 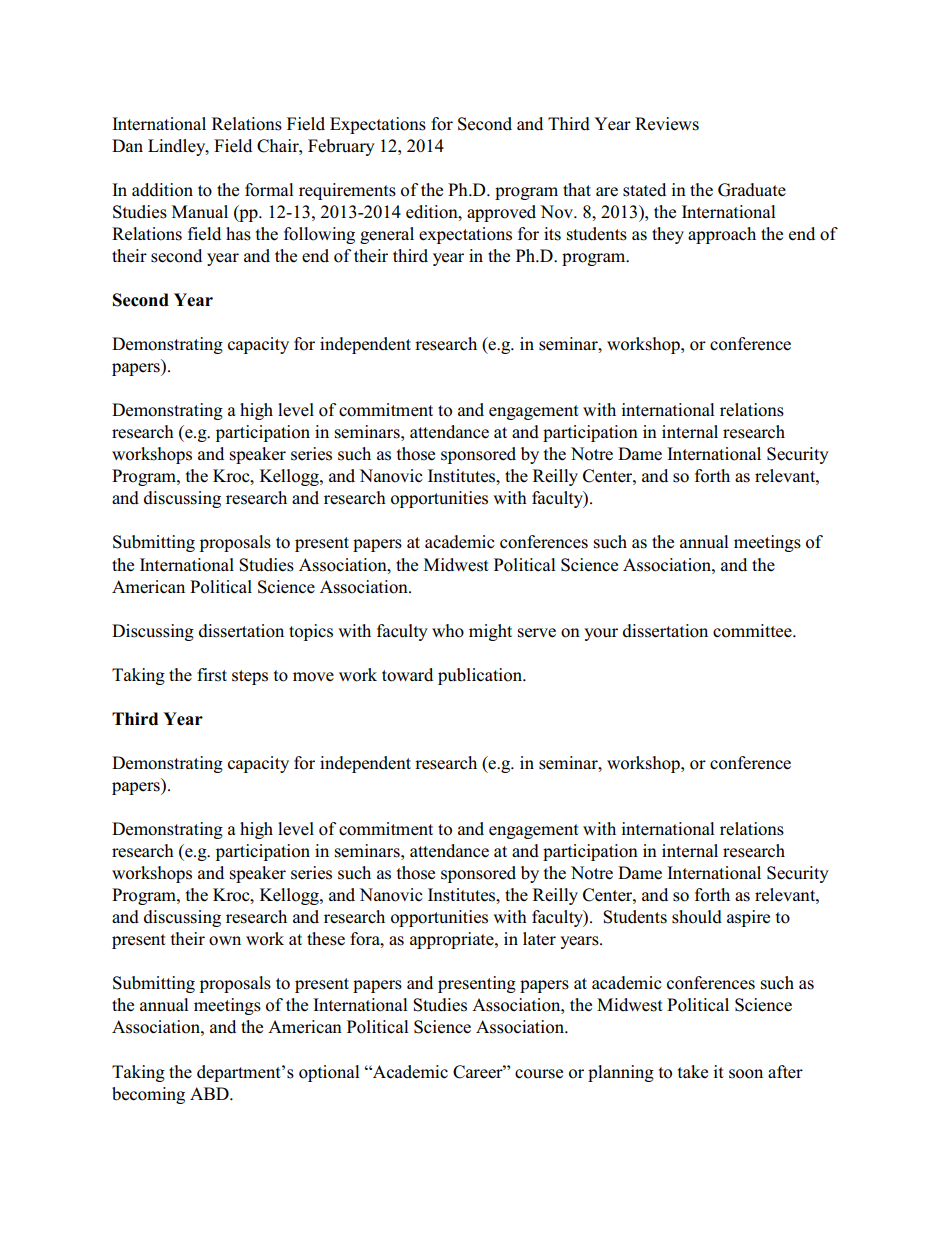 I want to click on committee, so click(x=753, y=631).
